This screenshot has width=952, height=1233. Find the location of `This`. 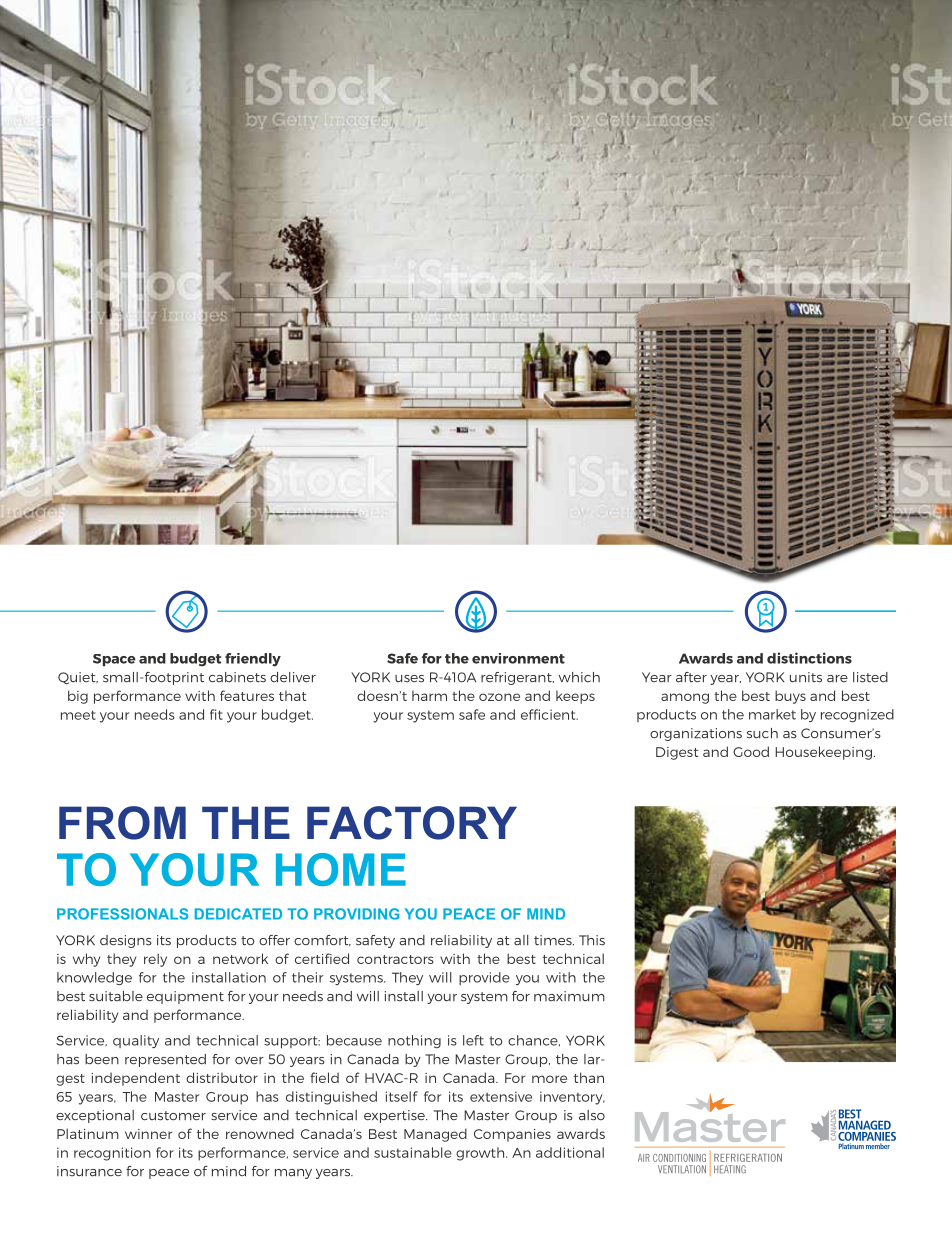

This is located at coordinates (592, 940).
